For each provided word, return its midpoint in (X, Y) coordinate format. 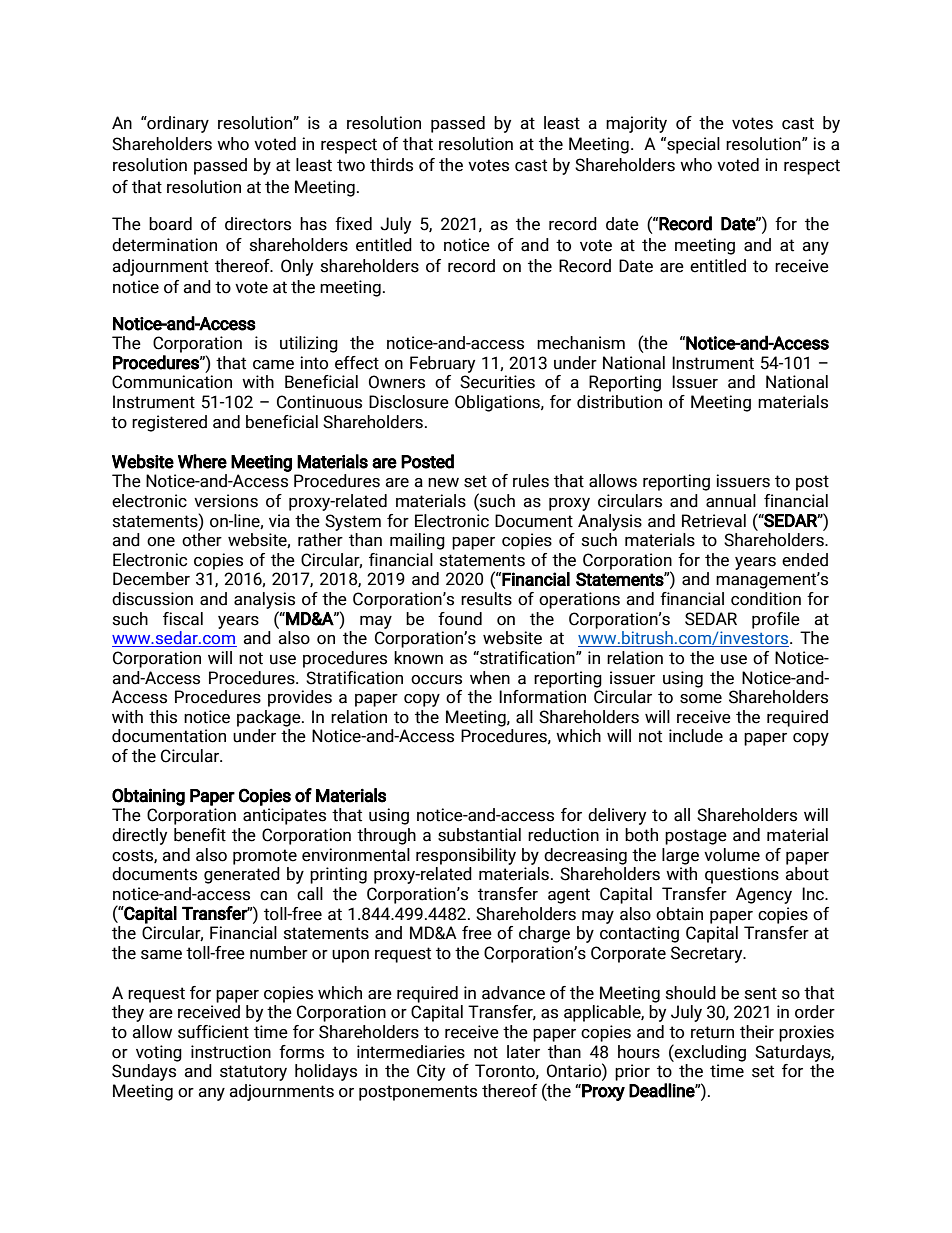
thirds (391, 165)
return (712, 1032)
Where (202, 461)
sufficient (213, 1032)
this (163, 717)
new (443, 483)
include (696, 736)
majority (636, 124)
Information (542, 697)
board (170, 224)
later (523, 1052)
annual (731, 501)
